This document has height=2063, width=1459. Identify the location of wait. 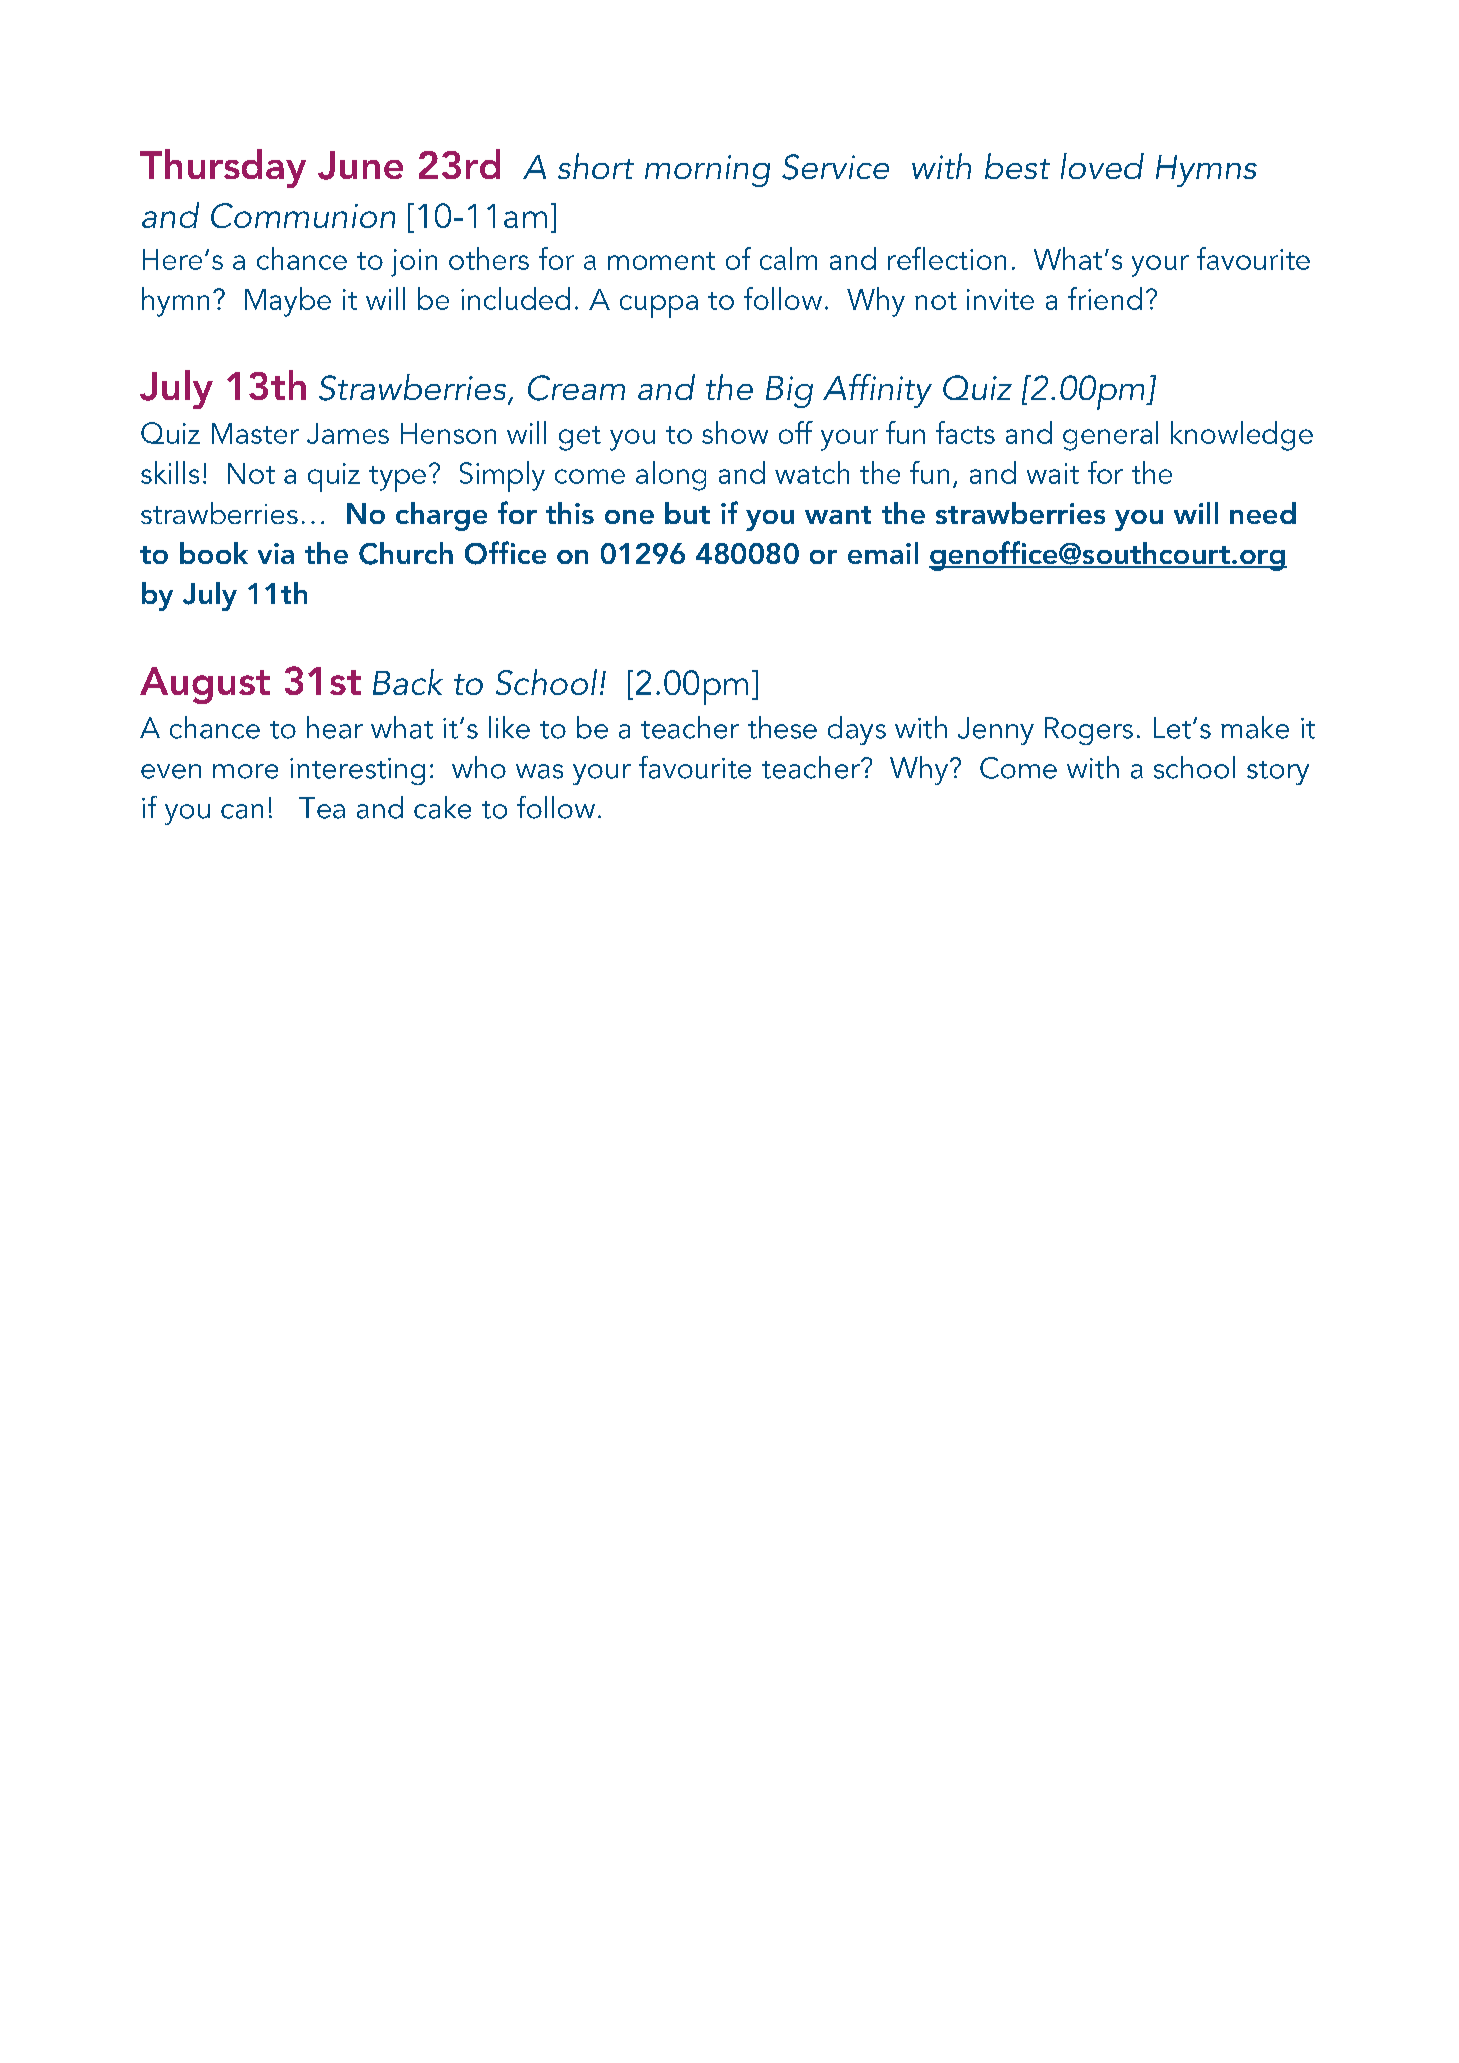
(1053, 473).
